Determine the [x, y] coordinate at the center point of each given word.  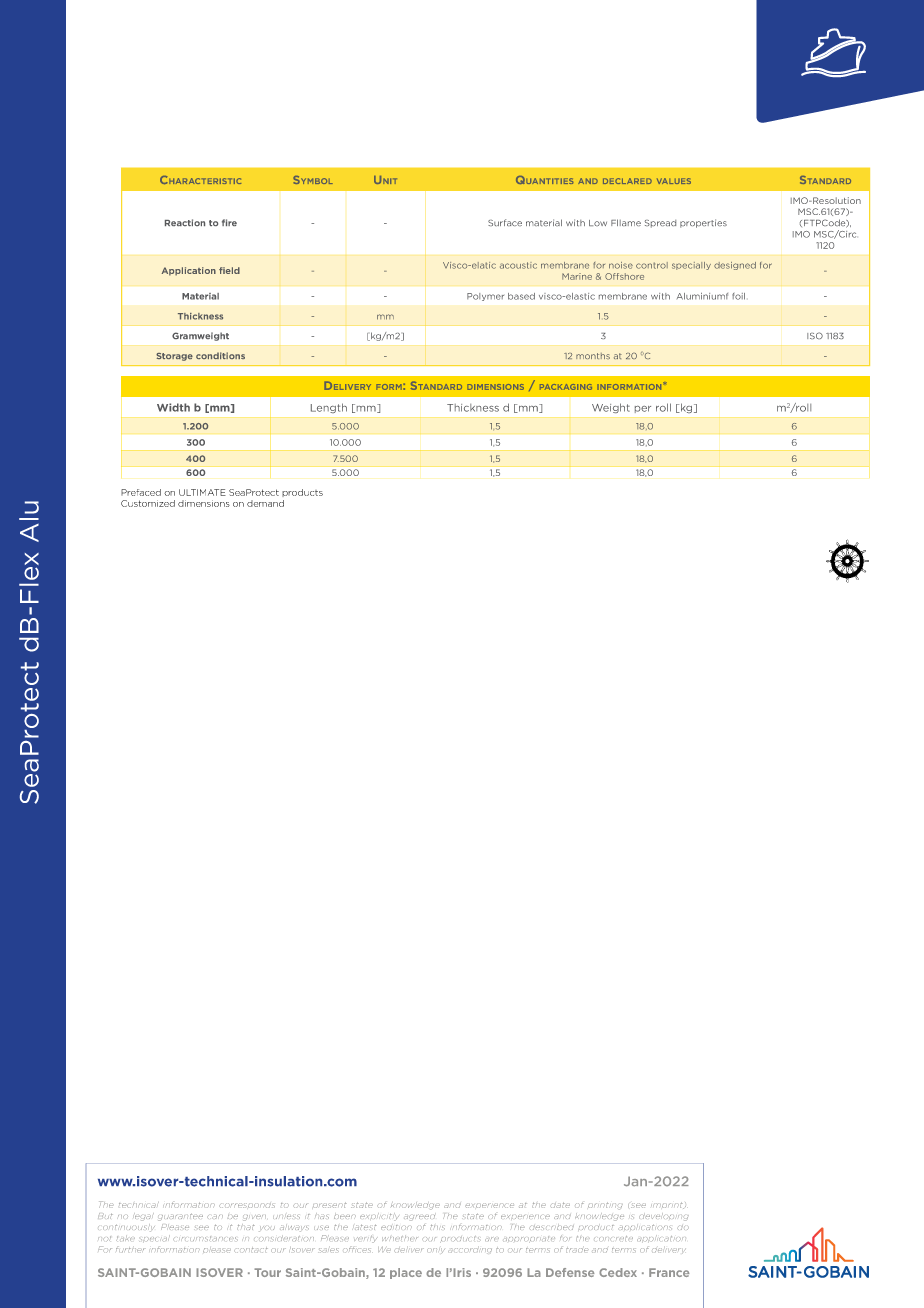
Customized [148, 503]
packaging [566, 387]
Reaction [185, 222]
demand [265, 503]
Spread [660, 224]
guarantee [180, 1217]
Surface [505, 222]
